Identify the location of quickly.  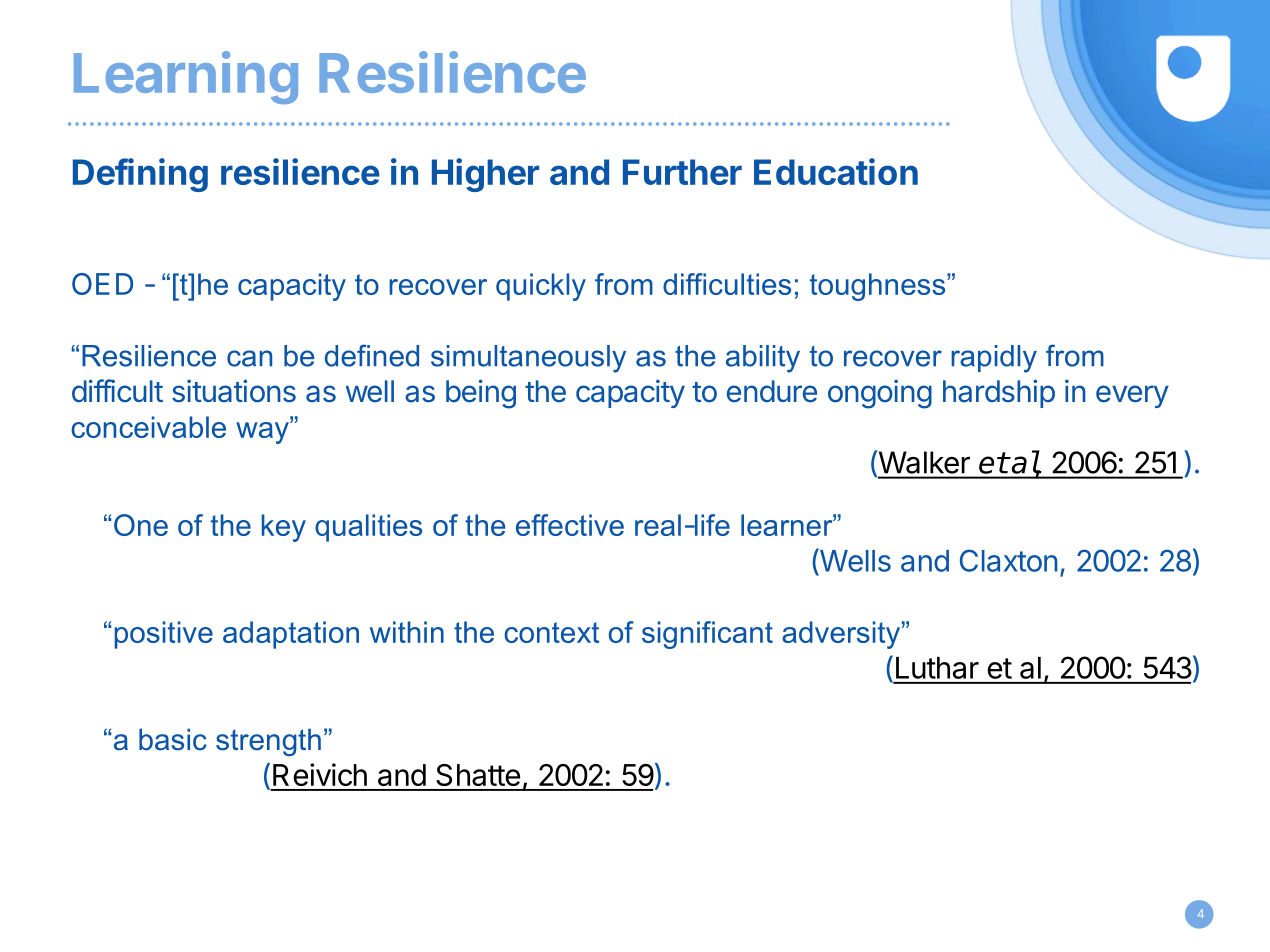
(541, 287).
